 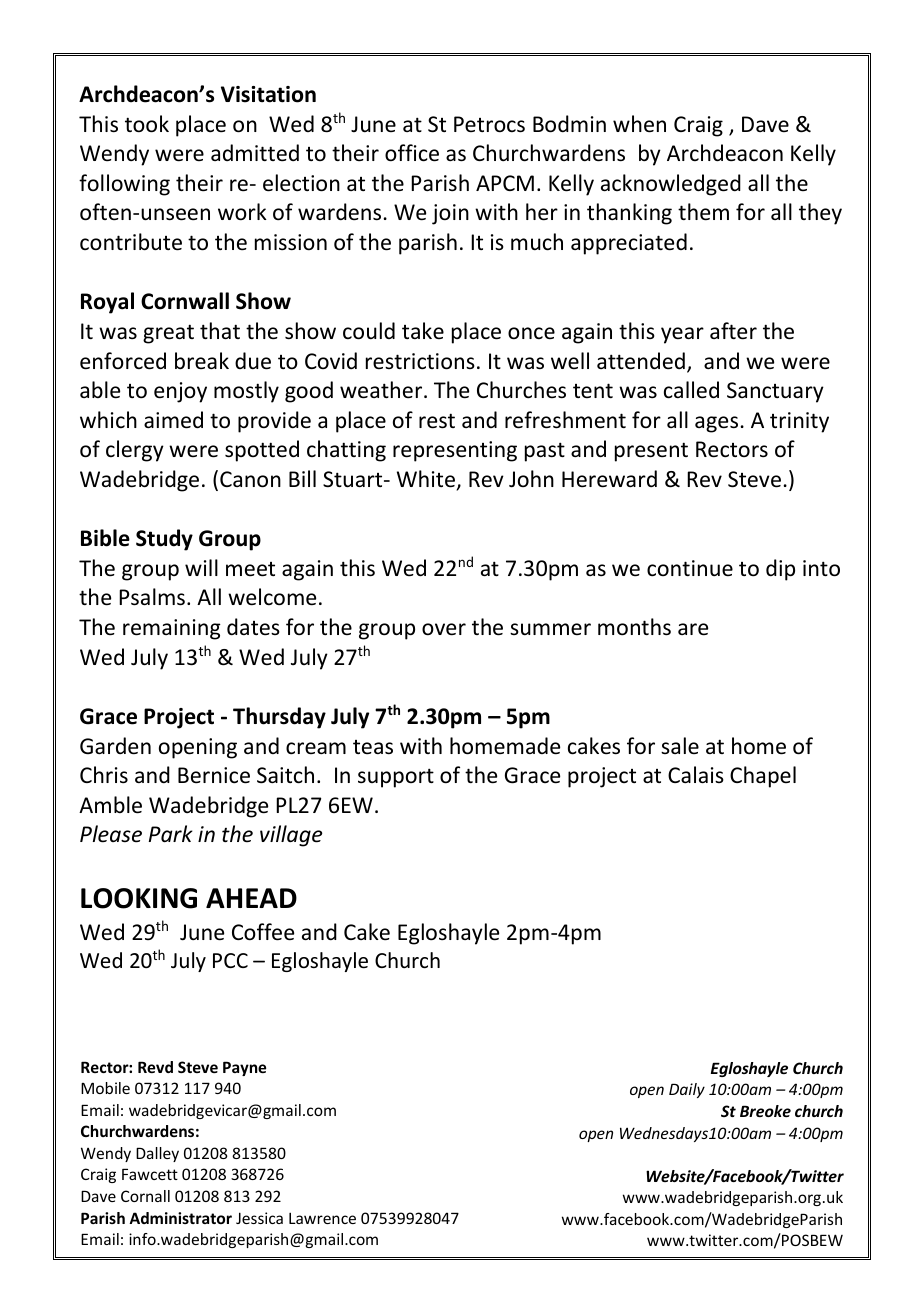 I want to click on ages, so click(x=716, y=424).
